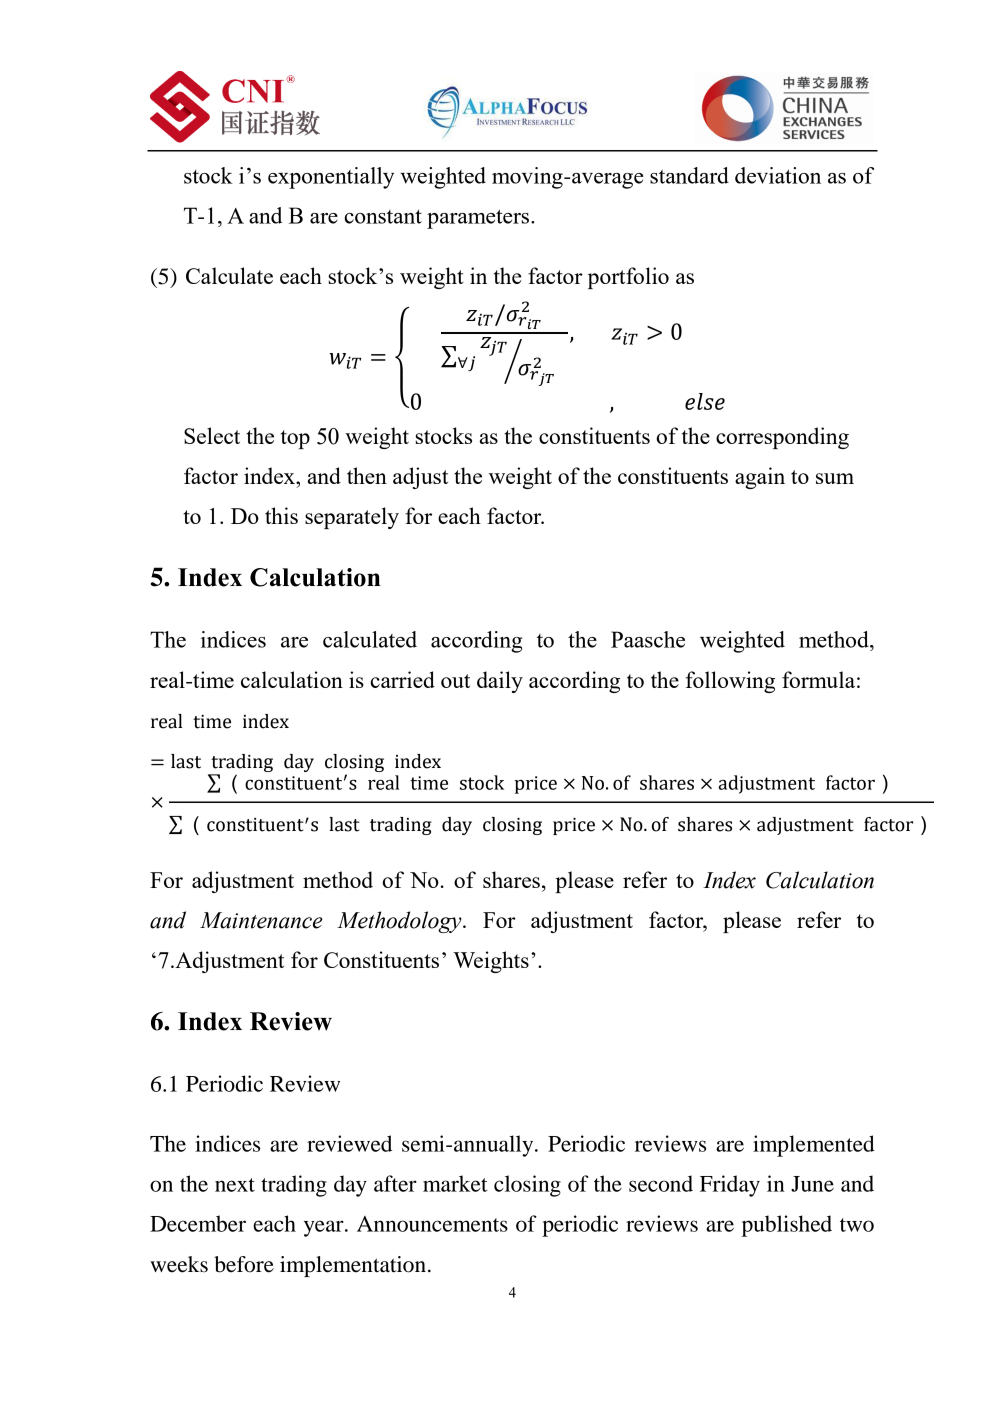 This screenshot has width=993, height=1405. Describe the element at coordinates (479, 219) in the screenshot. I see `parameters` at that location.
